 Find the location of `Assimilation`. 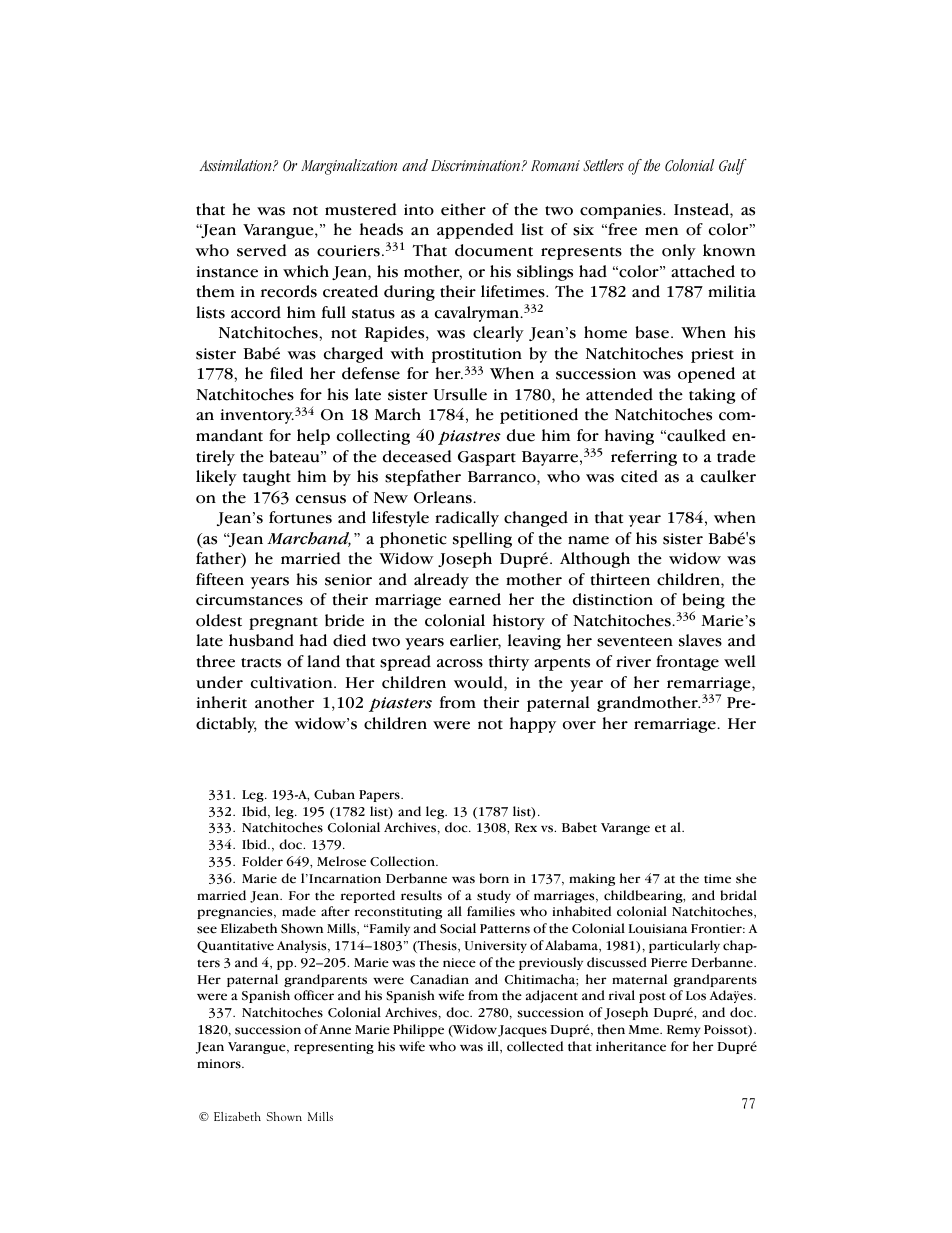

Assimilation is located at coordinates (236, 165).
